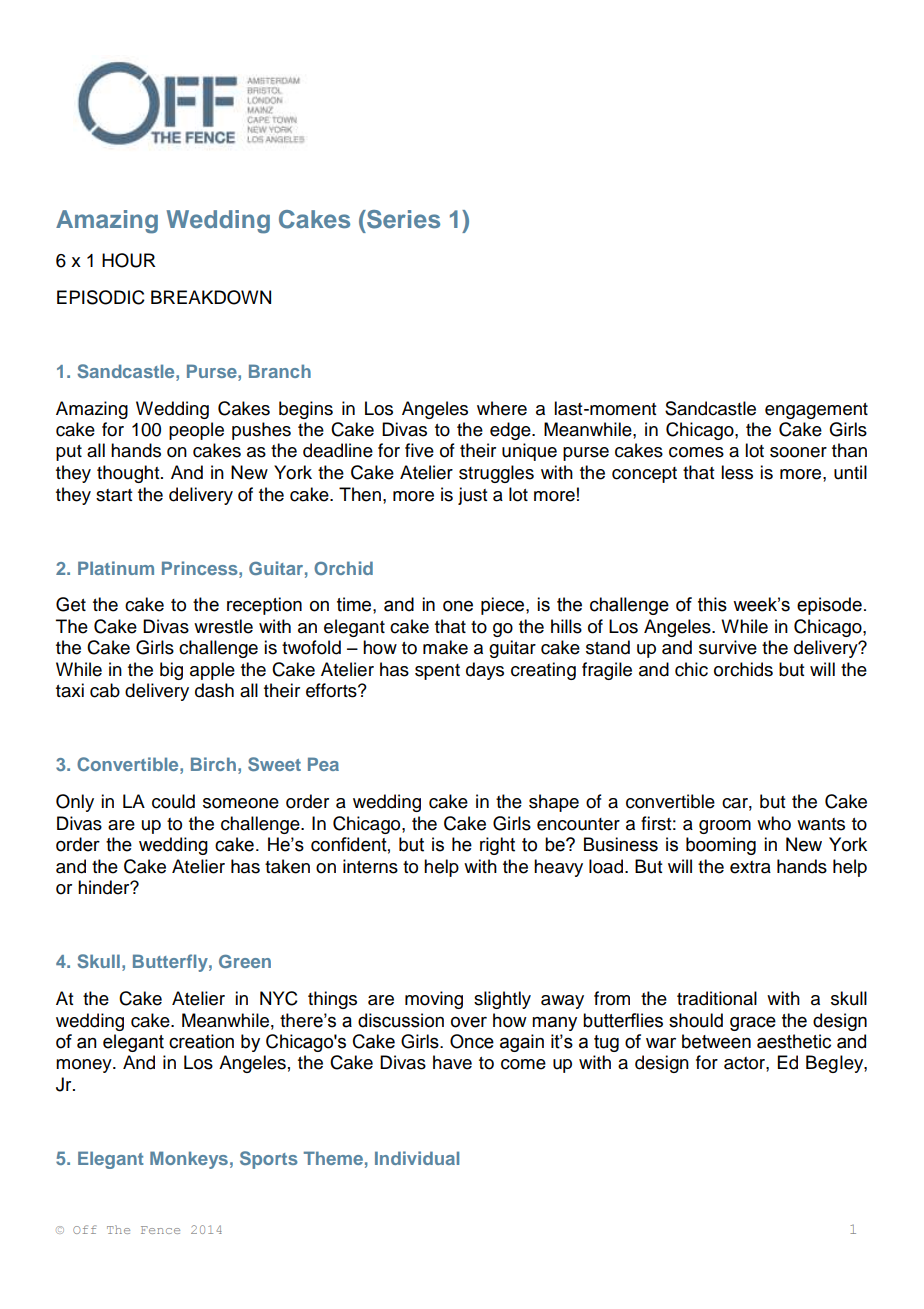 The height and width of the image is (1309, 924). Describe the element at coordinates (712, 604) in the image. I see `this` at that location.
